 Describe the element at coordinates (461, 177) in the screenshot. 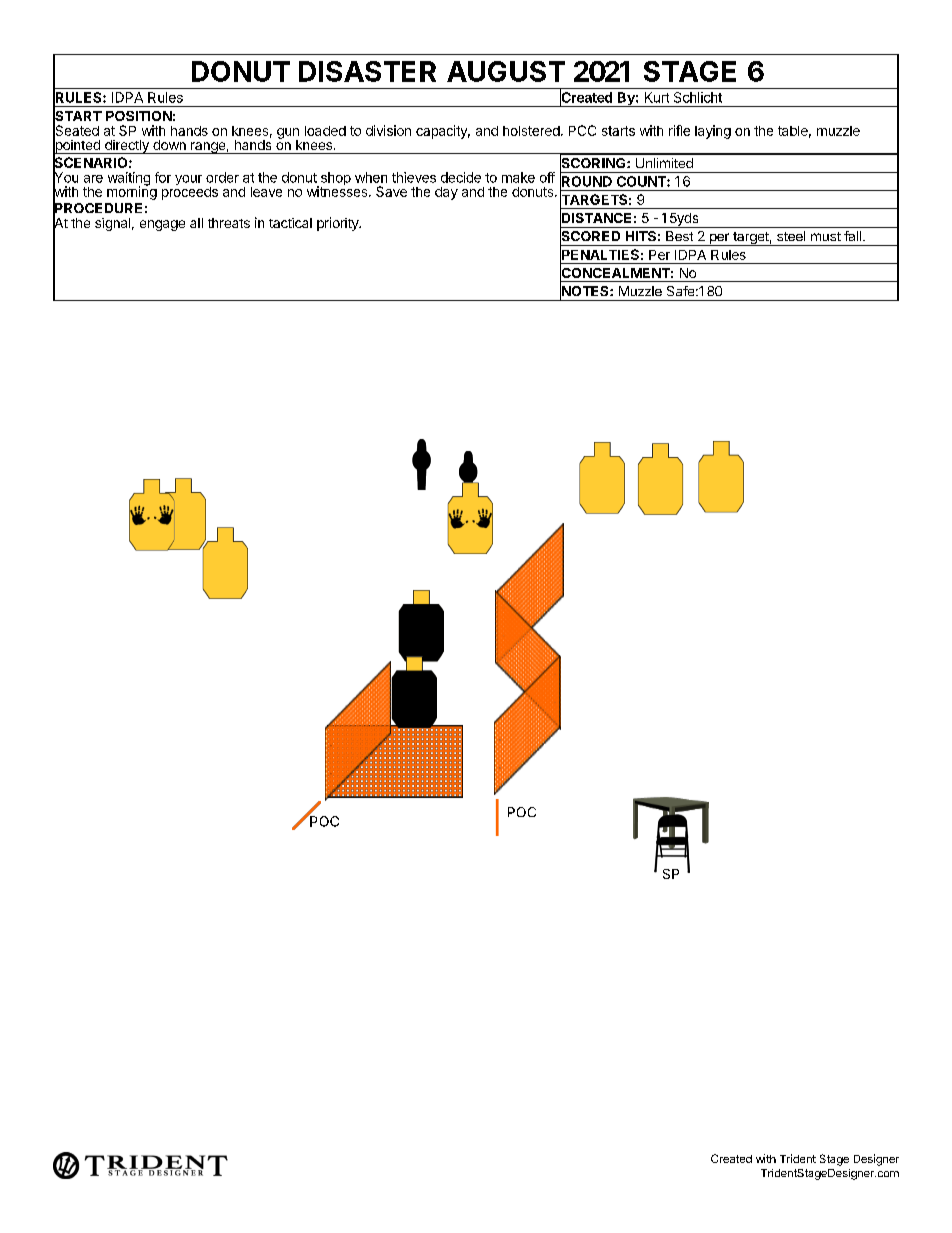

I see `decide` at that location.
